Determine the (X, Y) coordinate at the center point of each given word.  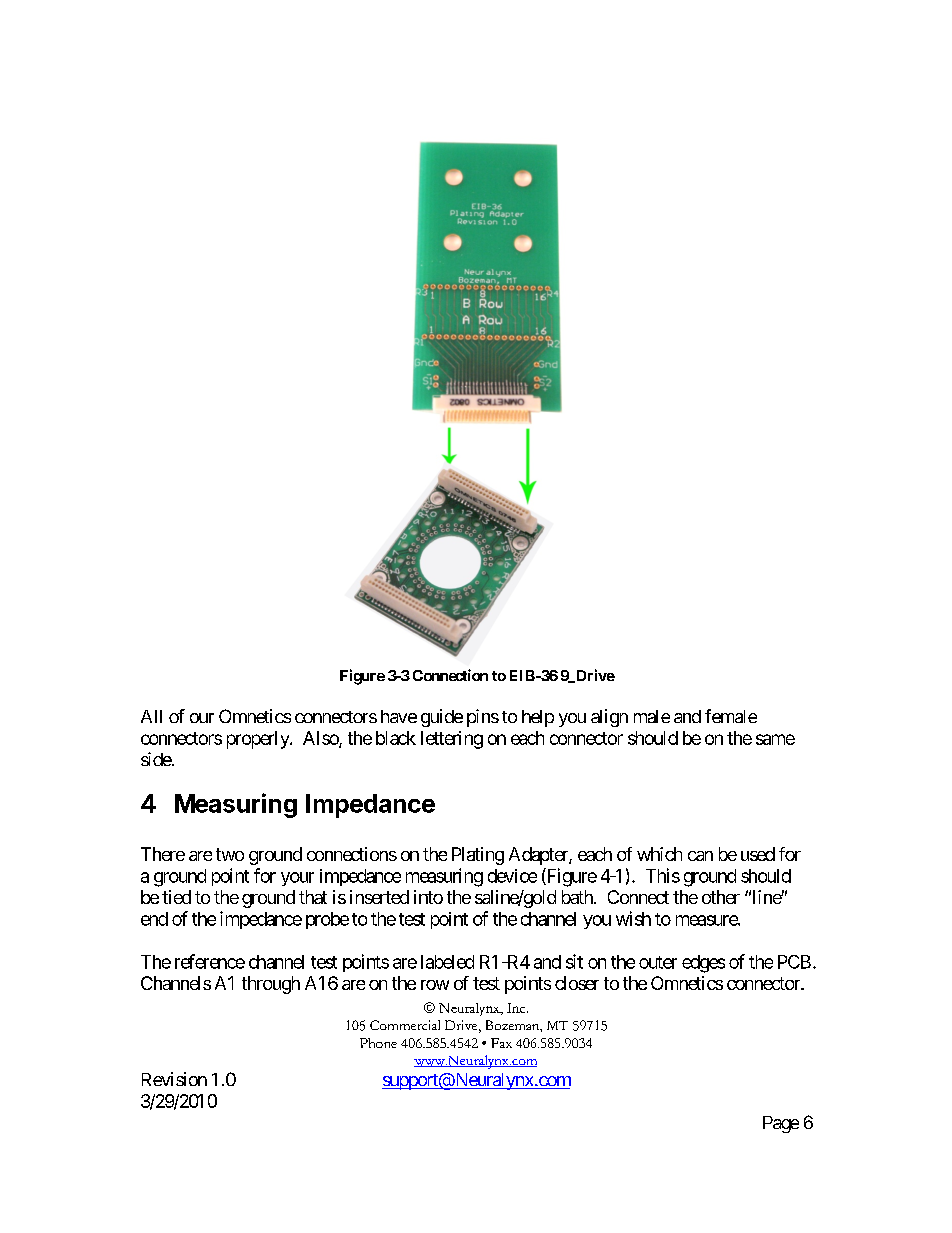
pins (483, 718)
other (721, 897)
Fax (501, 1043)
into (428, 897)
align (609, 718)
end (154, 919)
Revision (174, 1079)
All (151, 716)
